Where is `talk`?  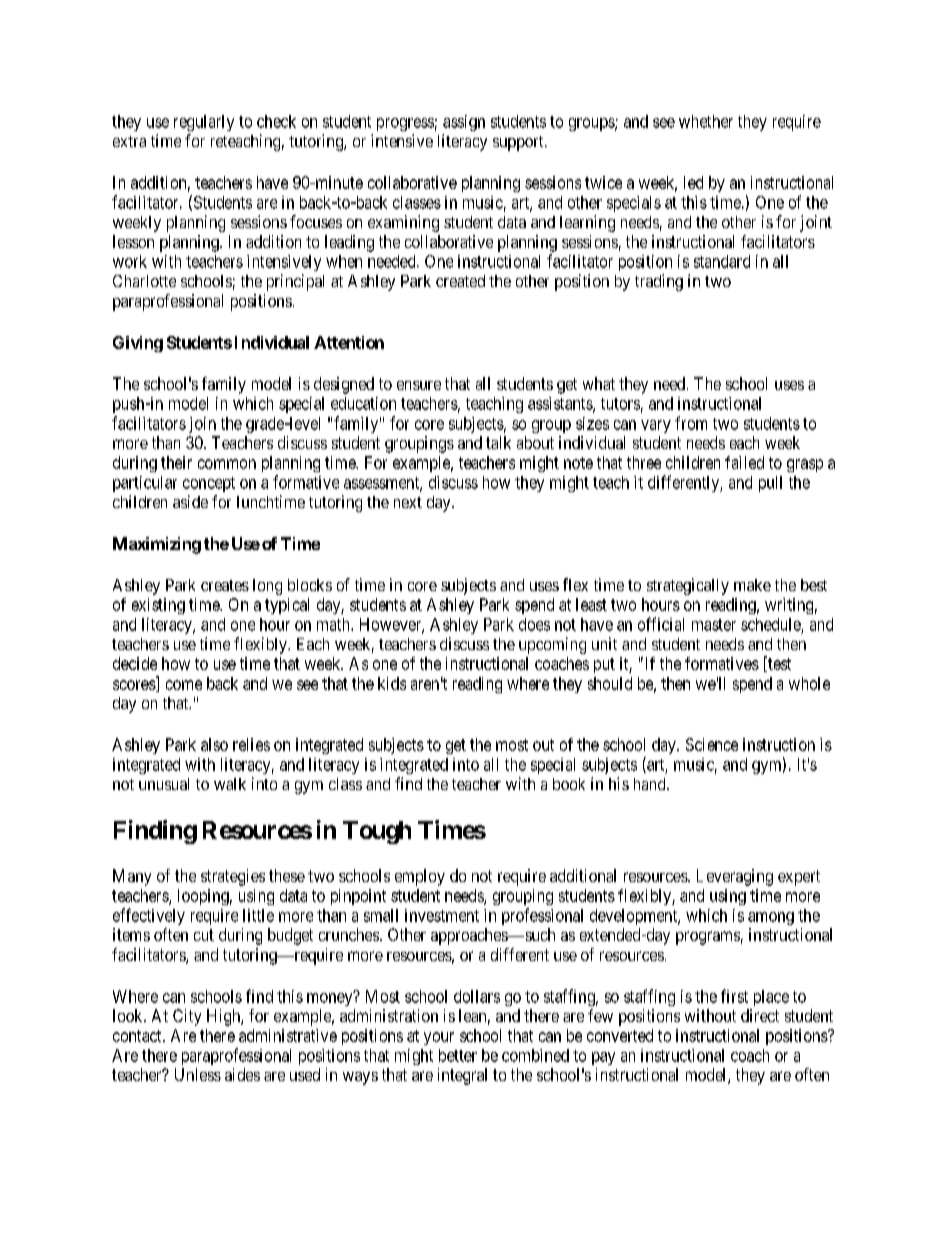
talk is located at coordinates (498, 442).
